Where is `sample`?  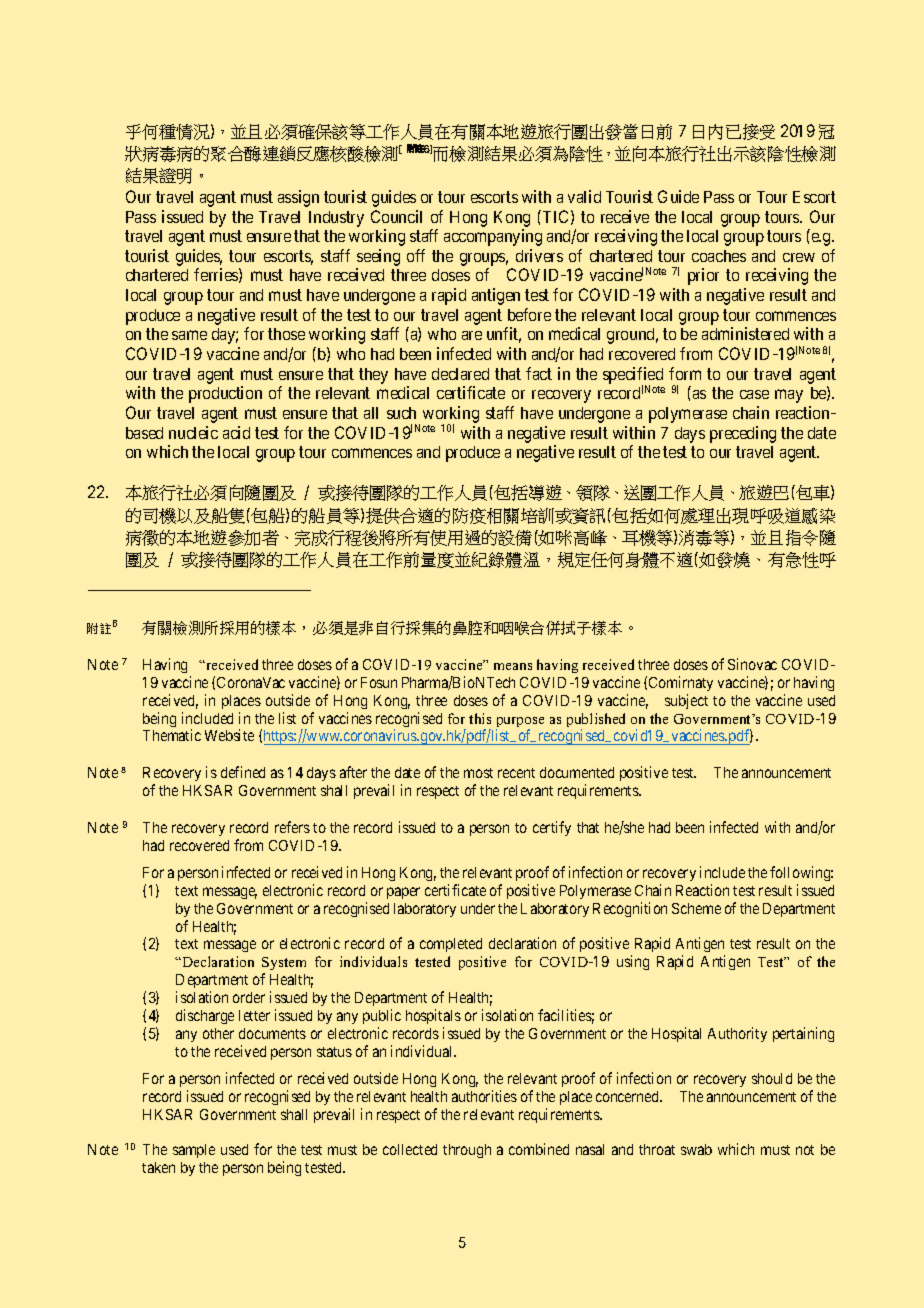
sample is located at coordinates (194, 1151).
